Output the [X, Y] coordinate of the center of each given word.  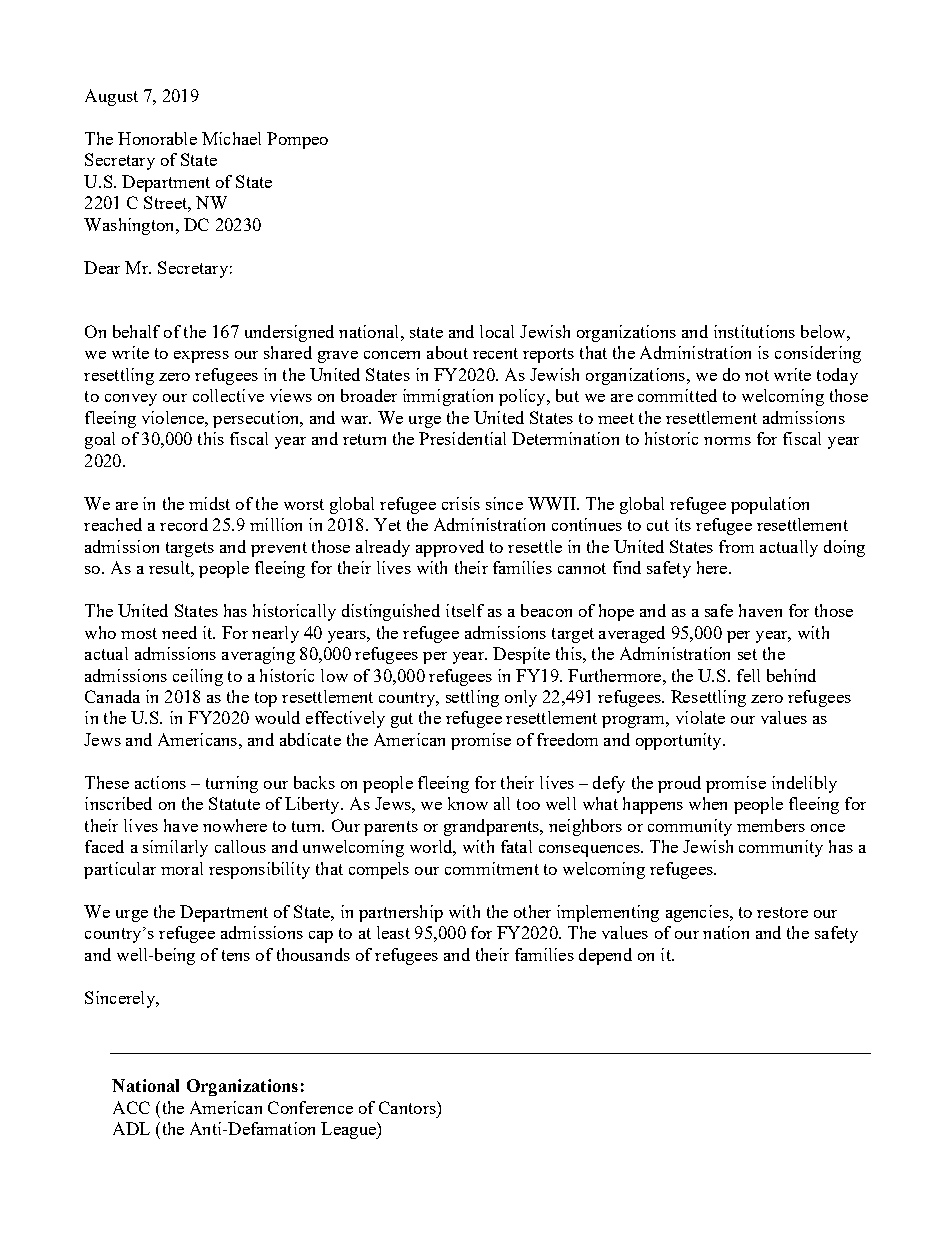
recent [495, 353]
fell [748, 675]
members [771, 825]
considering [818, 354]
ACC [131, 1107]
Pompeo [297, 140]
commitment [492, 868]
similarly [175, 848]
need [179, 632]
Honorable [157, 138]
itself [465, 610]
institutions [754, 331]
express [201, 357]
